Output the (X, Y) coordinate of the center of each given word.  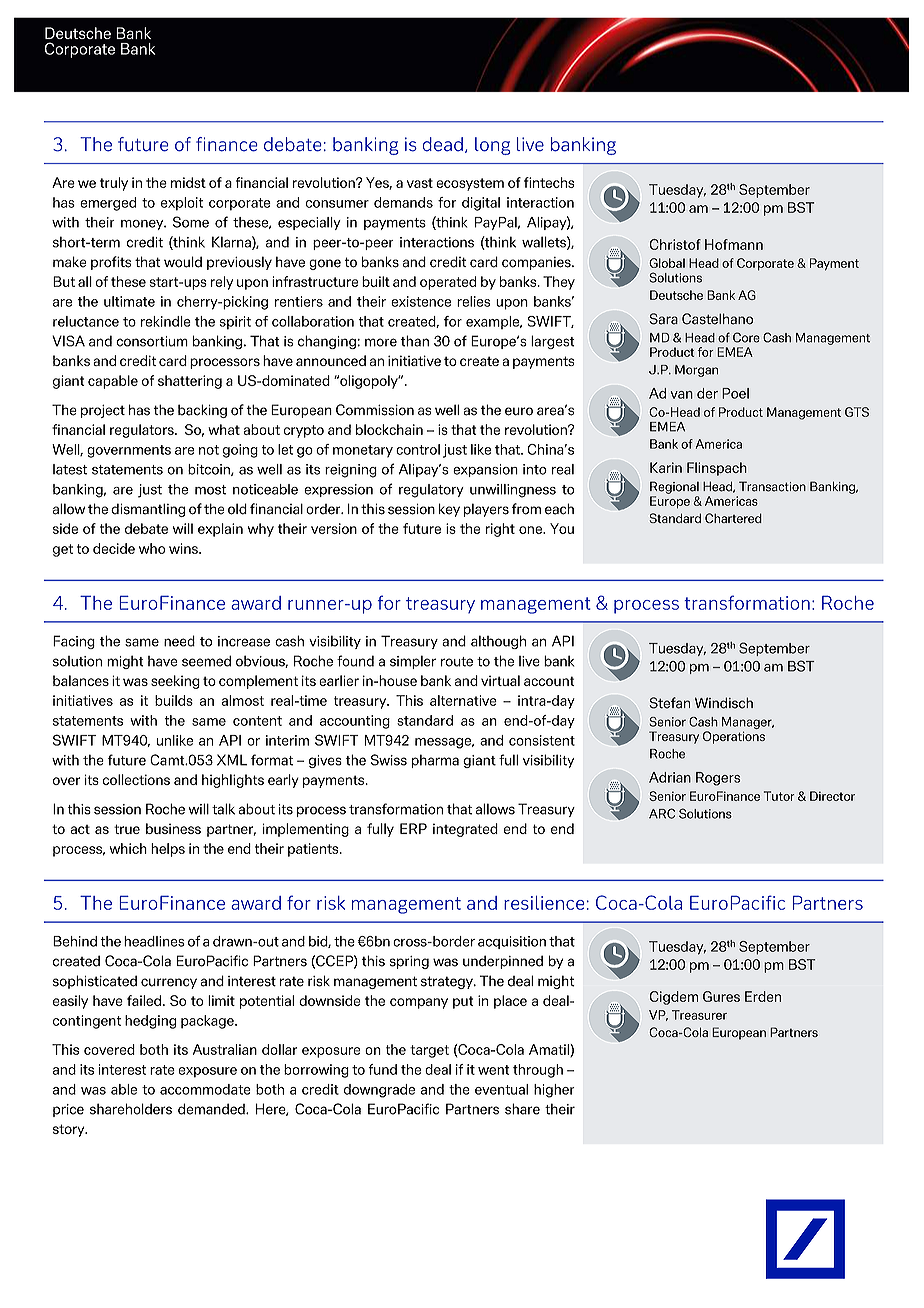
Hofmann (734, 244)
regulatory (431, 491)
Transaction (772, 486)
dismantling (148, 510)
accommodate (205, 1089)
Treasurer (699, 1015)
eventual (501, 1089)
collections (136, 779)
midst (188, 182)
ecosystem (470, 184)
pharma (435, 761)
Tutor (779, 796)
